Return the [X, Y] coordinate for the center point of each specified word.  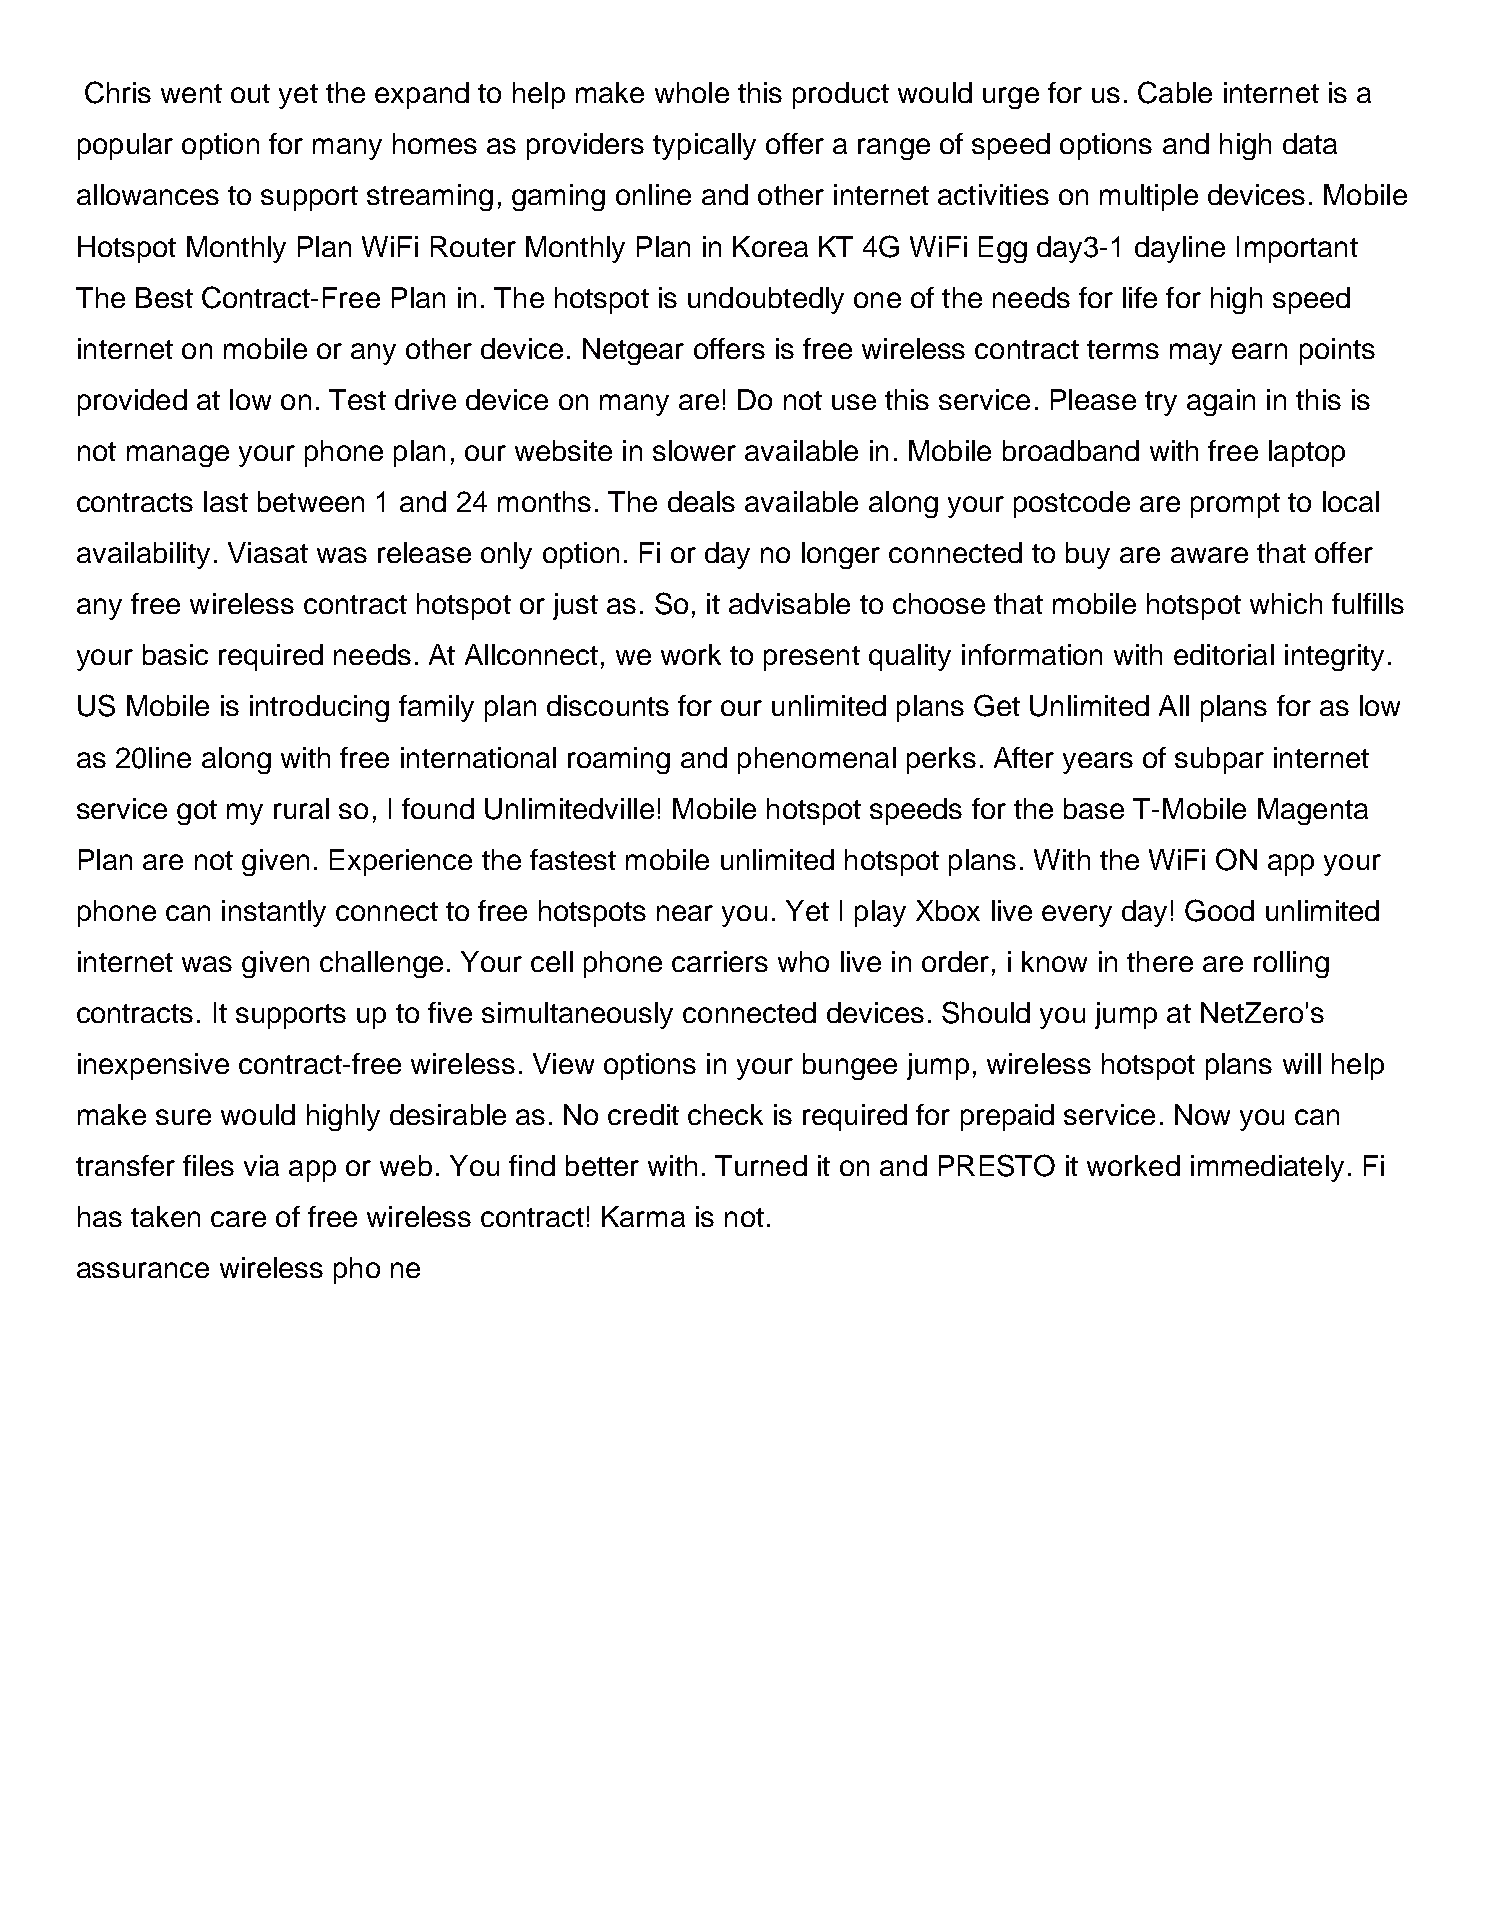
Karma [643, 1216]
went [191, 93]
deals [701, 501]
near [685, 913]
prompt [1235, 505]
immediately [1267, 1168]
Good [1219, 910]
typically [704, 146]
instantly [274, 913]
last [226, 501]
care [238, 1219]
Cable [1175, 92]
